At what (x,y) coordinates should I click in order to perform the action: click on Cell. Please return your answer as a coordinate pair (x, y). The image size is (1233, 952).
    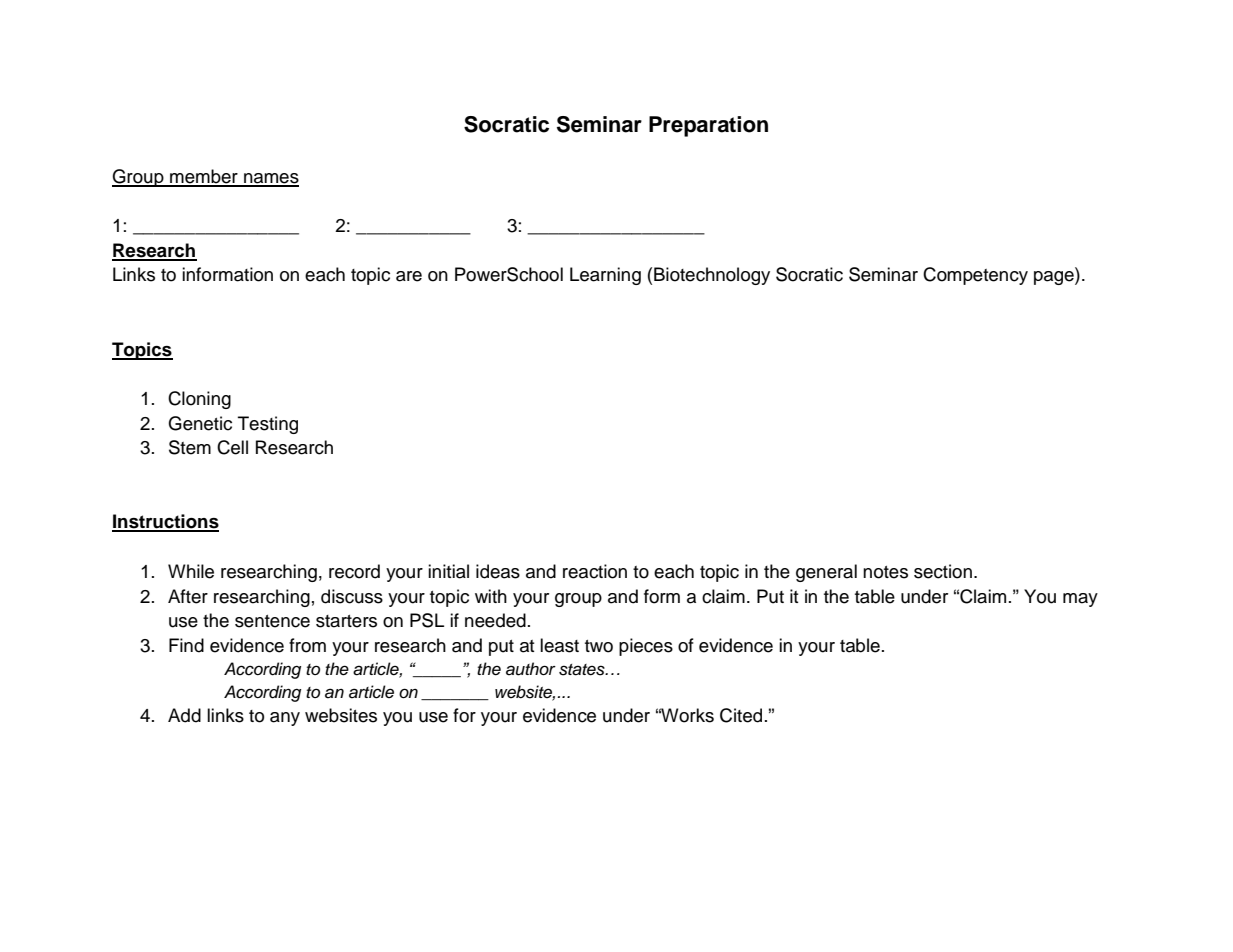
    Looking at the image, I should click on (232, 447).
